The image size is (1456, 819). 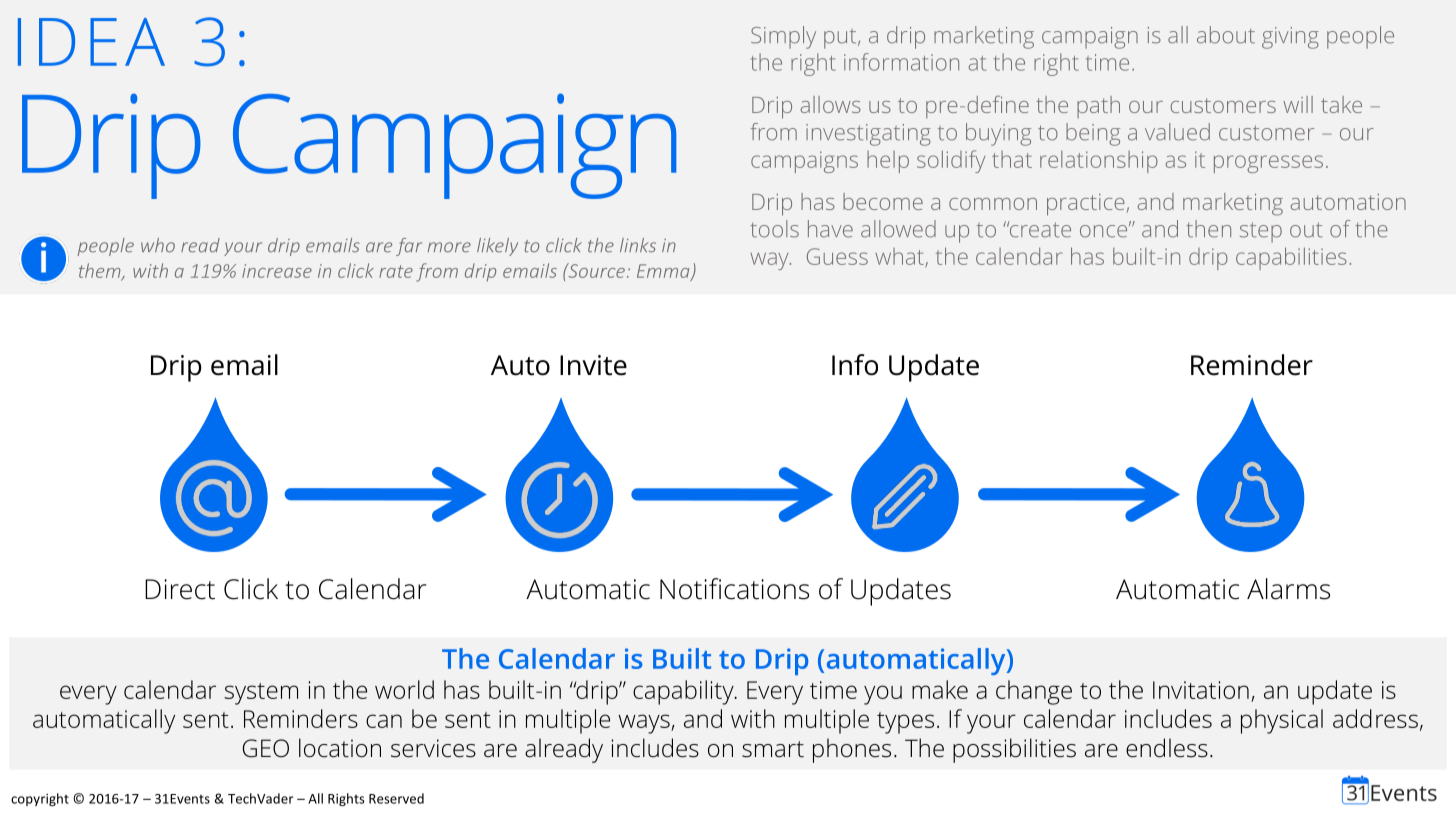 I want to click on Alarms, so click(x=1288, y=589).
